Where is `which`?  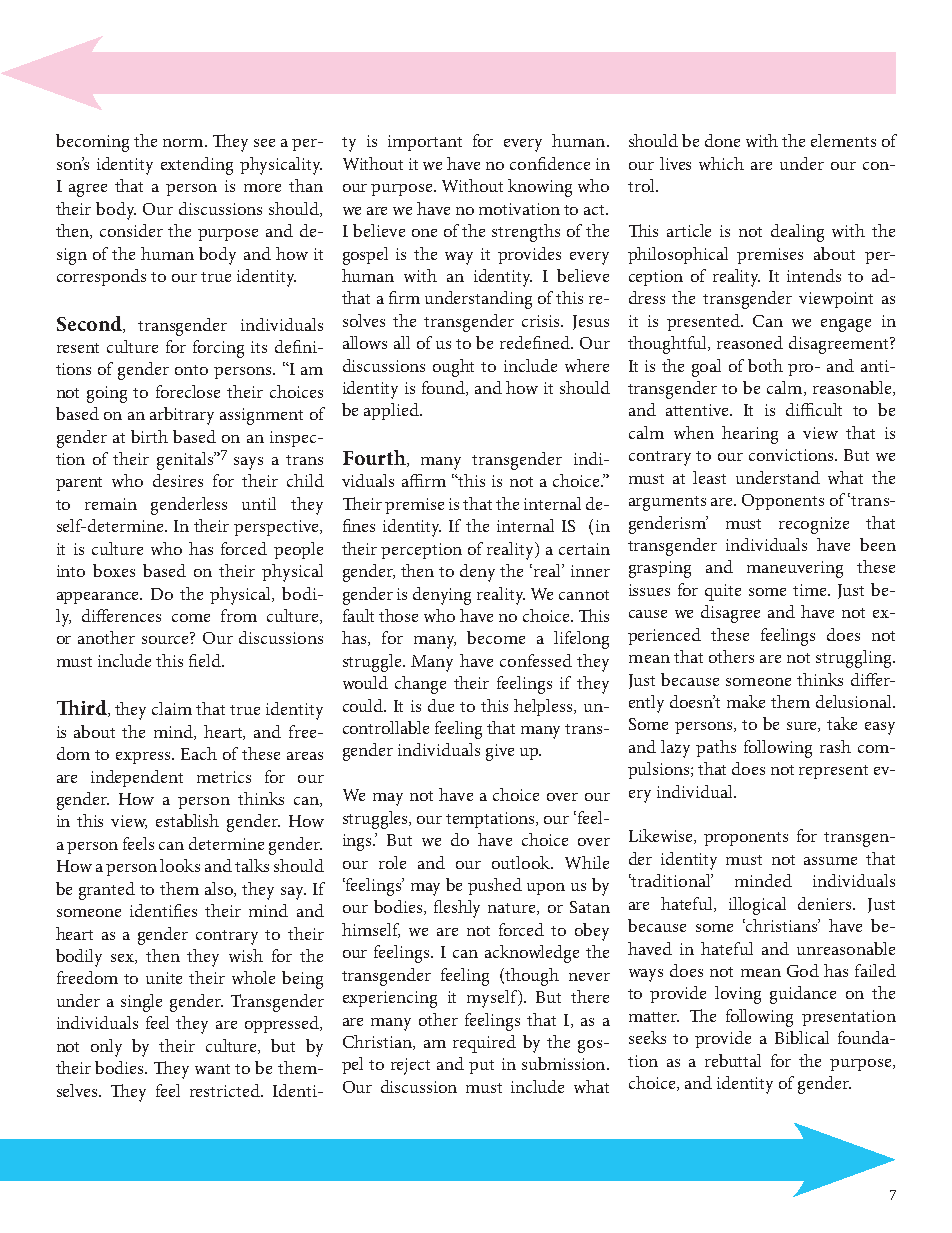 which is located at coordinates (721, 163).
